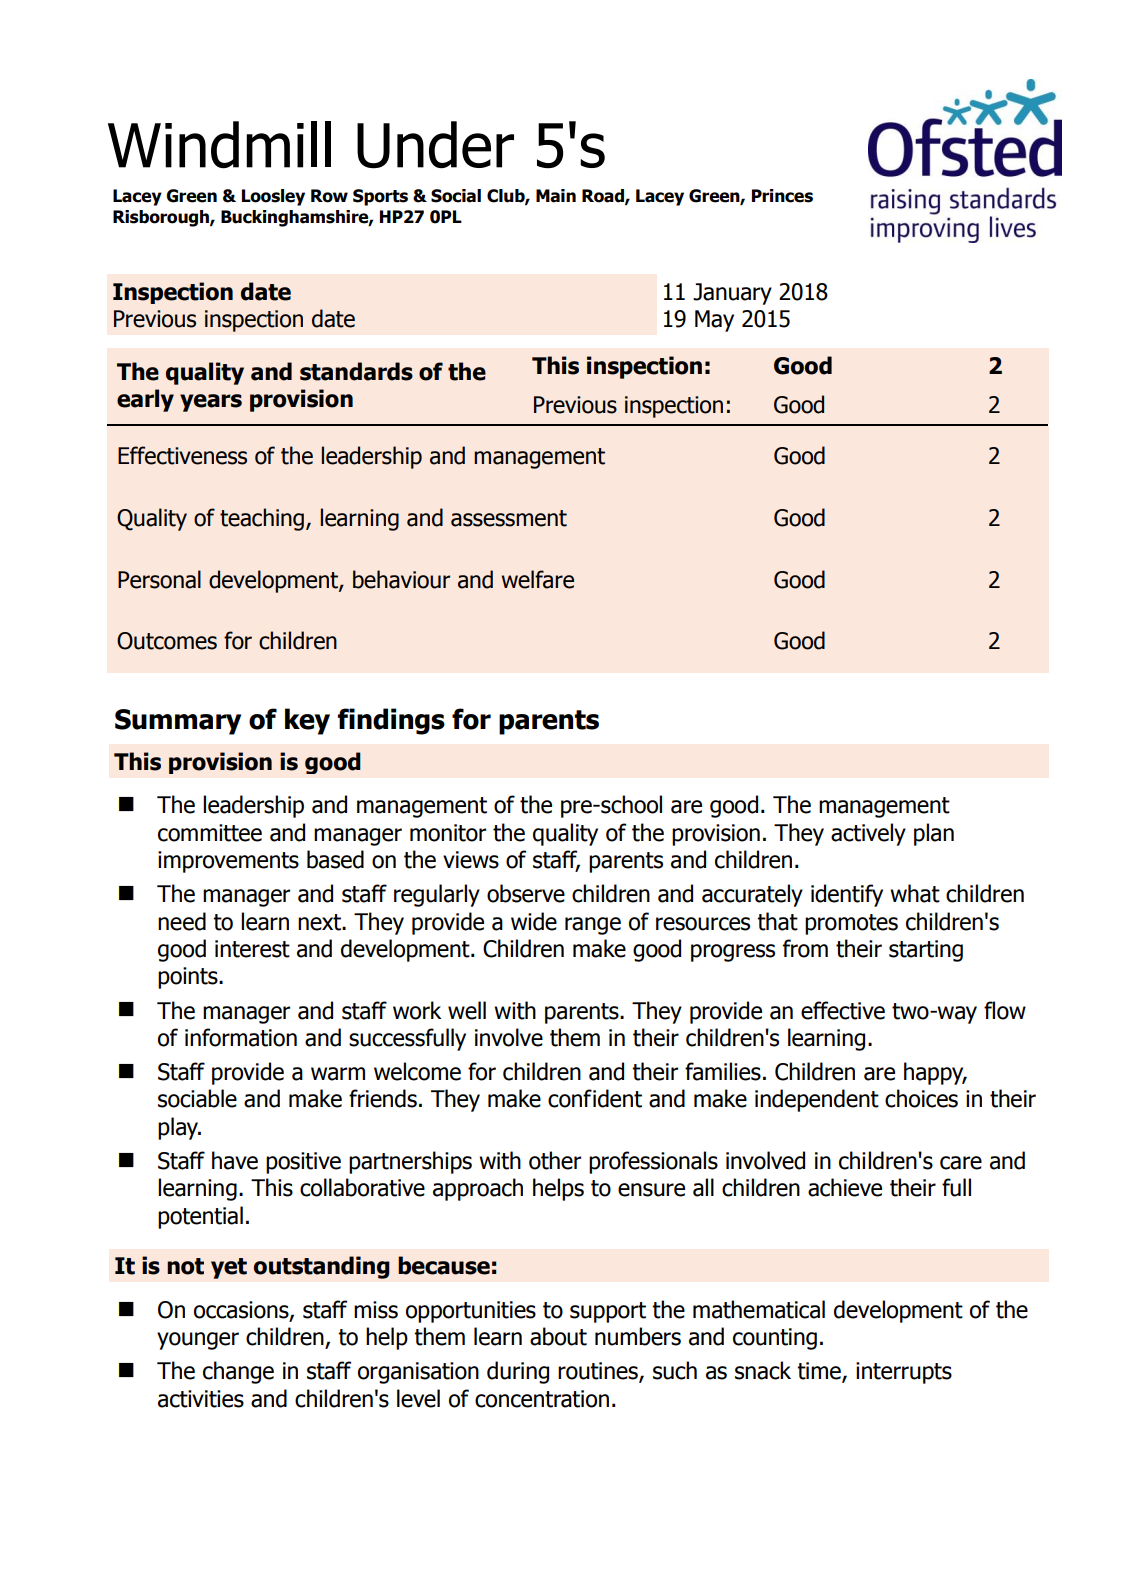 The height and width of the screenshot is (1590, 1125). What do you see at coordinates (915, 893) in the screenshot?
I see `what` at bounding box center [915, 893].
